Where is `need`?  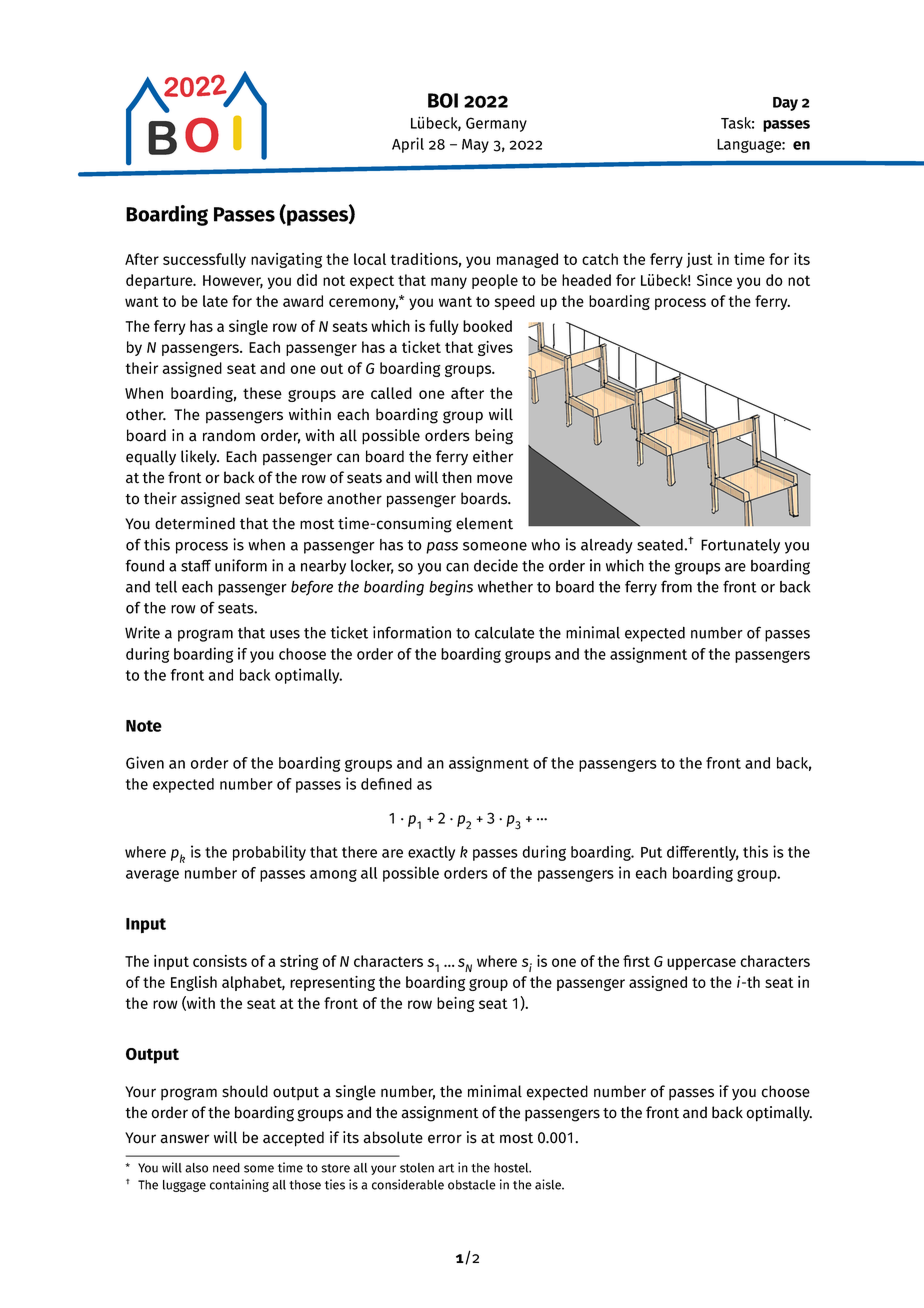
need is located at coordinates (226, 1168).
